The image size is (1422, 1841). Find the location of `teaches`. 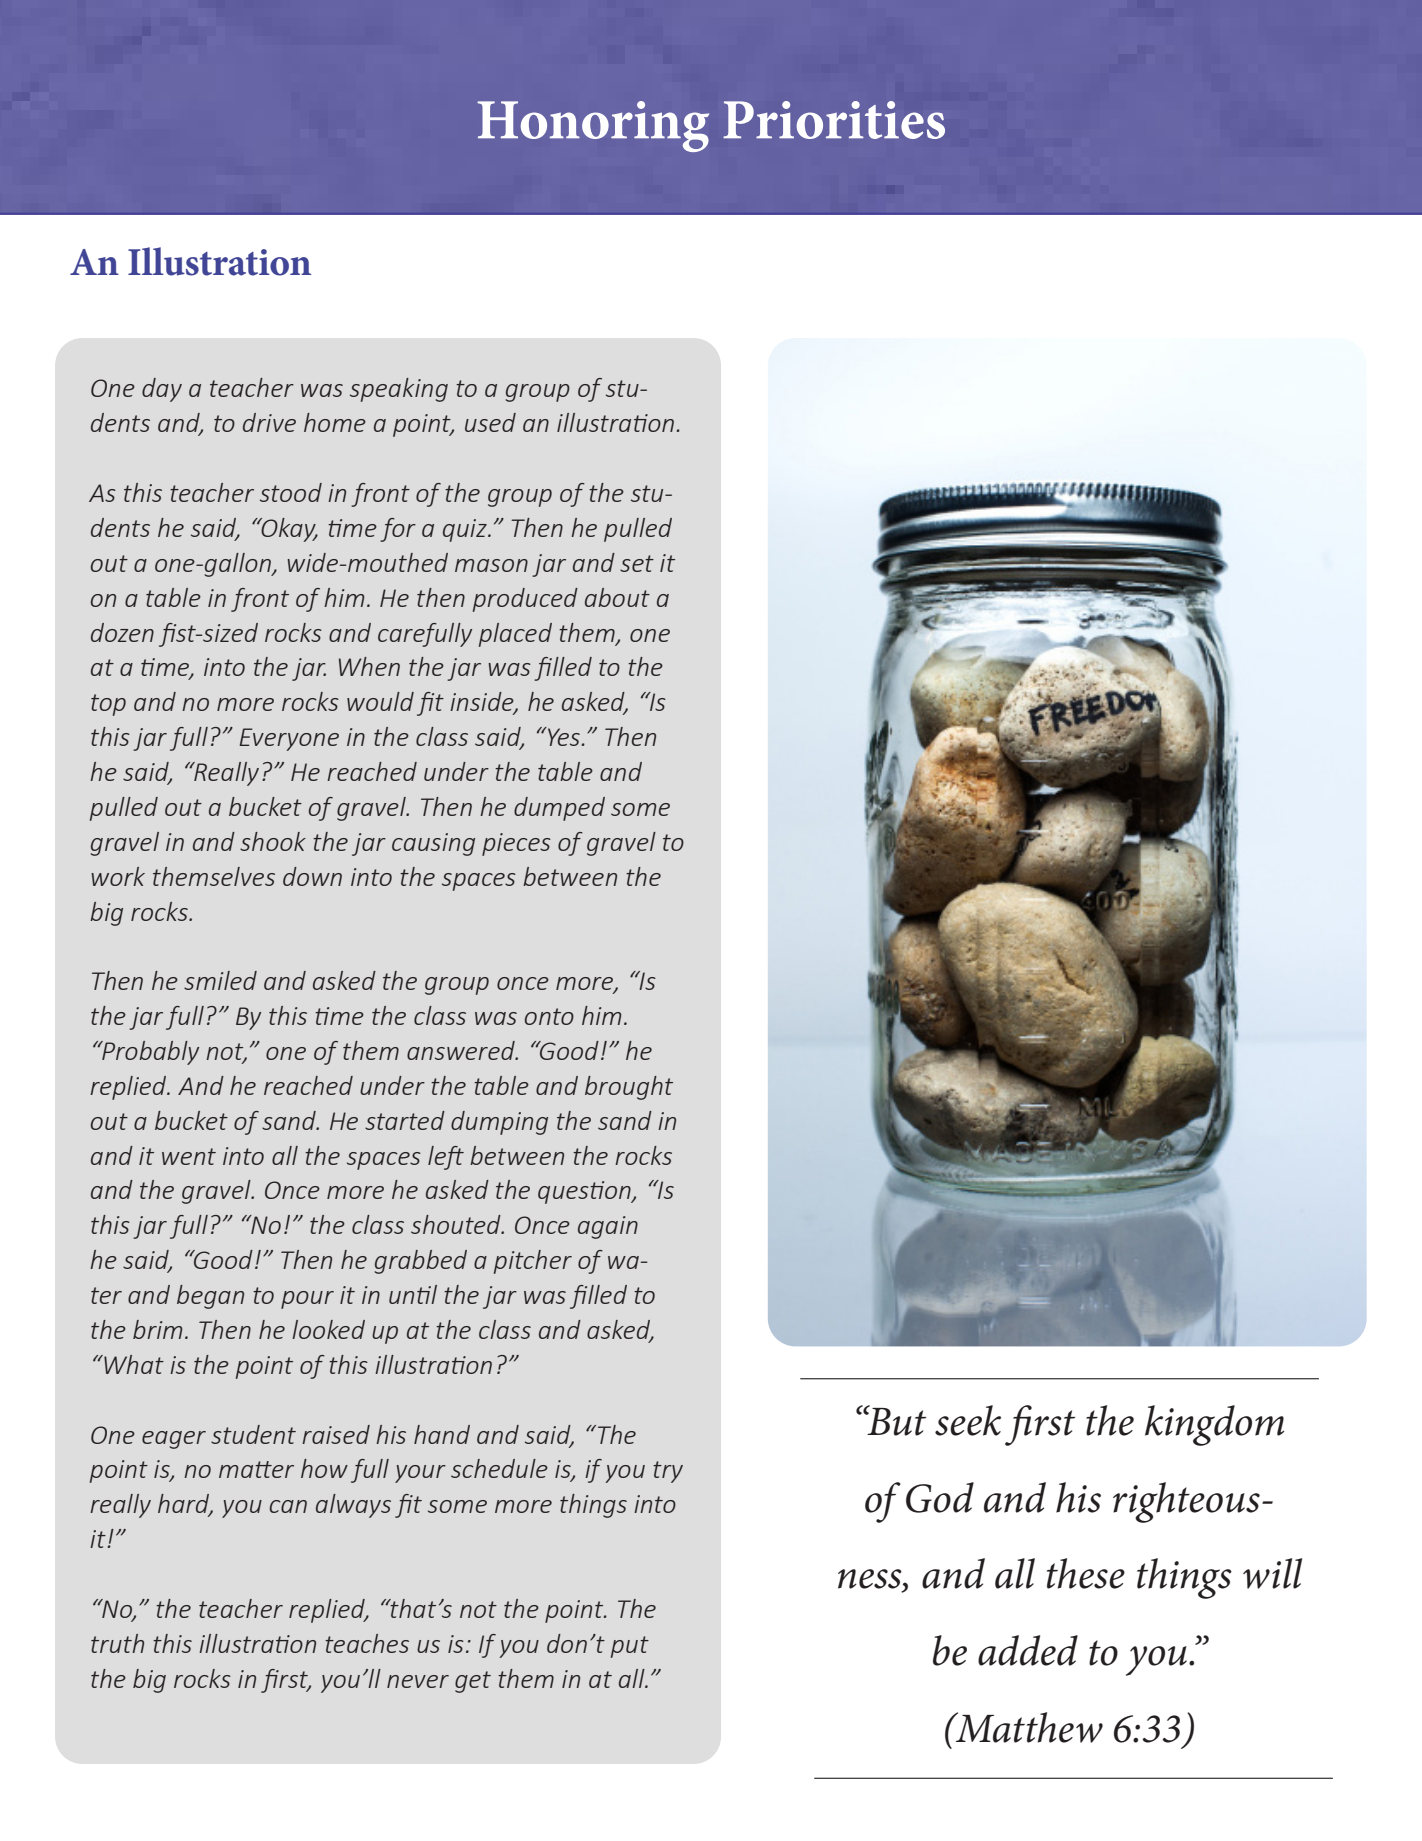

teaches is located at coordinates (367, 1643).
